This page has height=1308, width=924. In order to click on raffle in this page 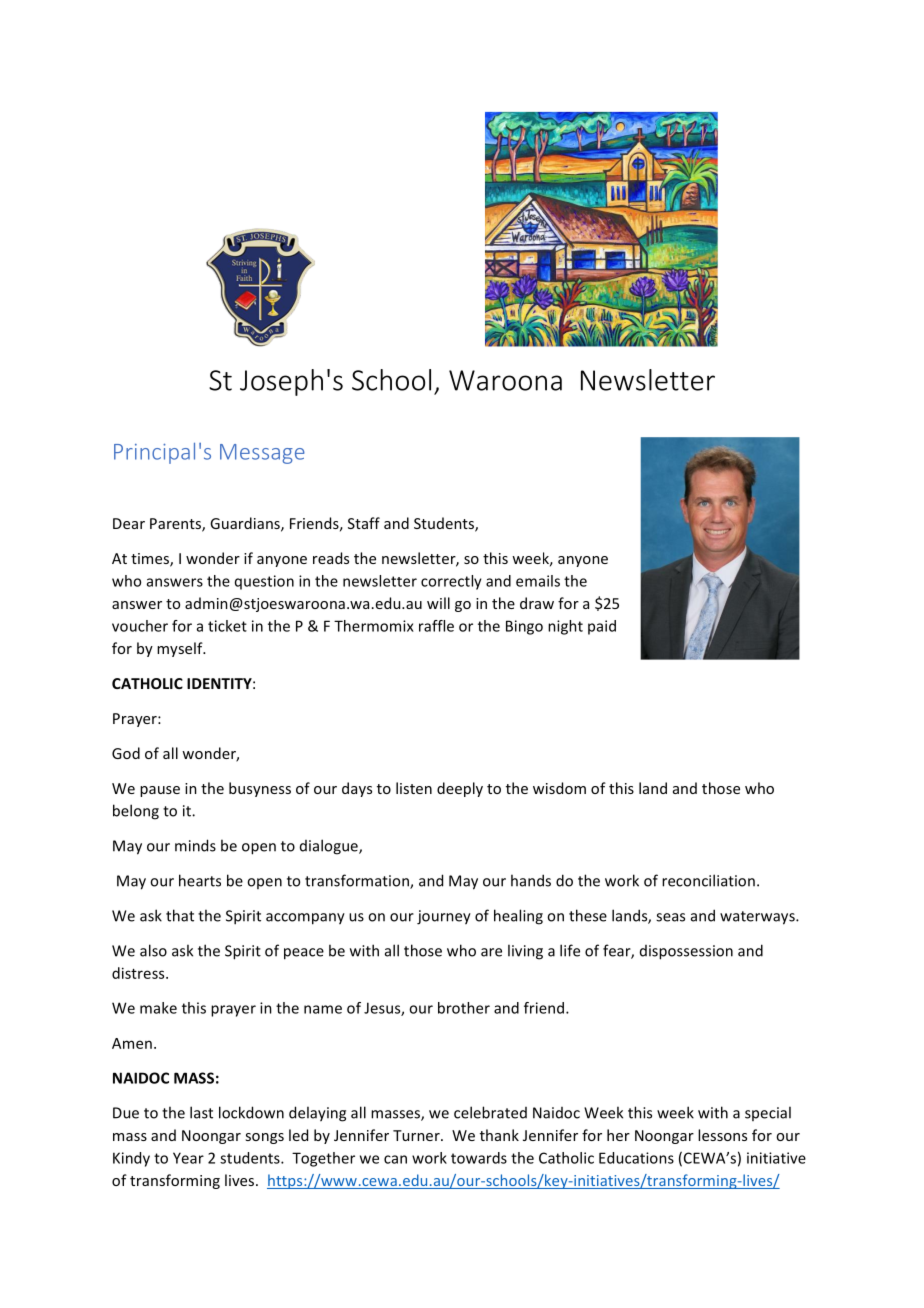, I will do `click(436, 626)`.
